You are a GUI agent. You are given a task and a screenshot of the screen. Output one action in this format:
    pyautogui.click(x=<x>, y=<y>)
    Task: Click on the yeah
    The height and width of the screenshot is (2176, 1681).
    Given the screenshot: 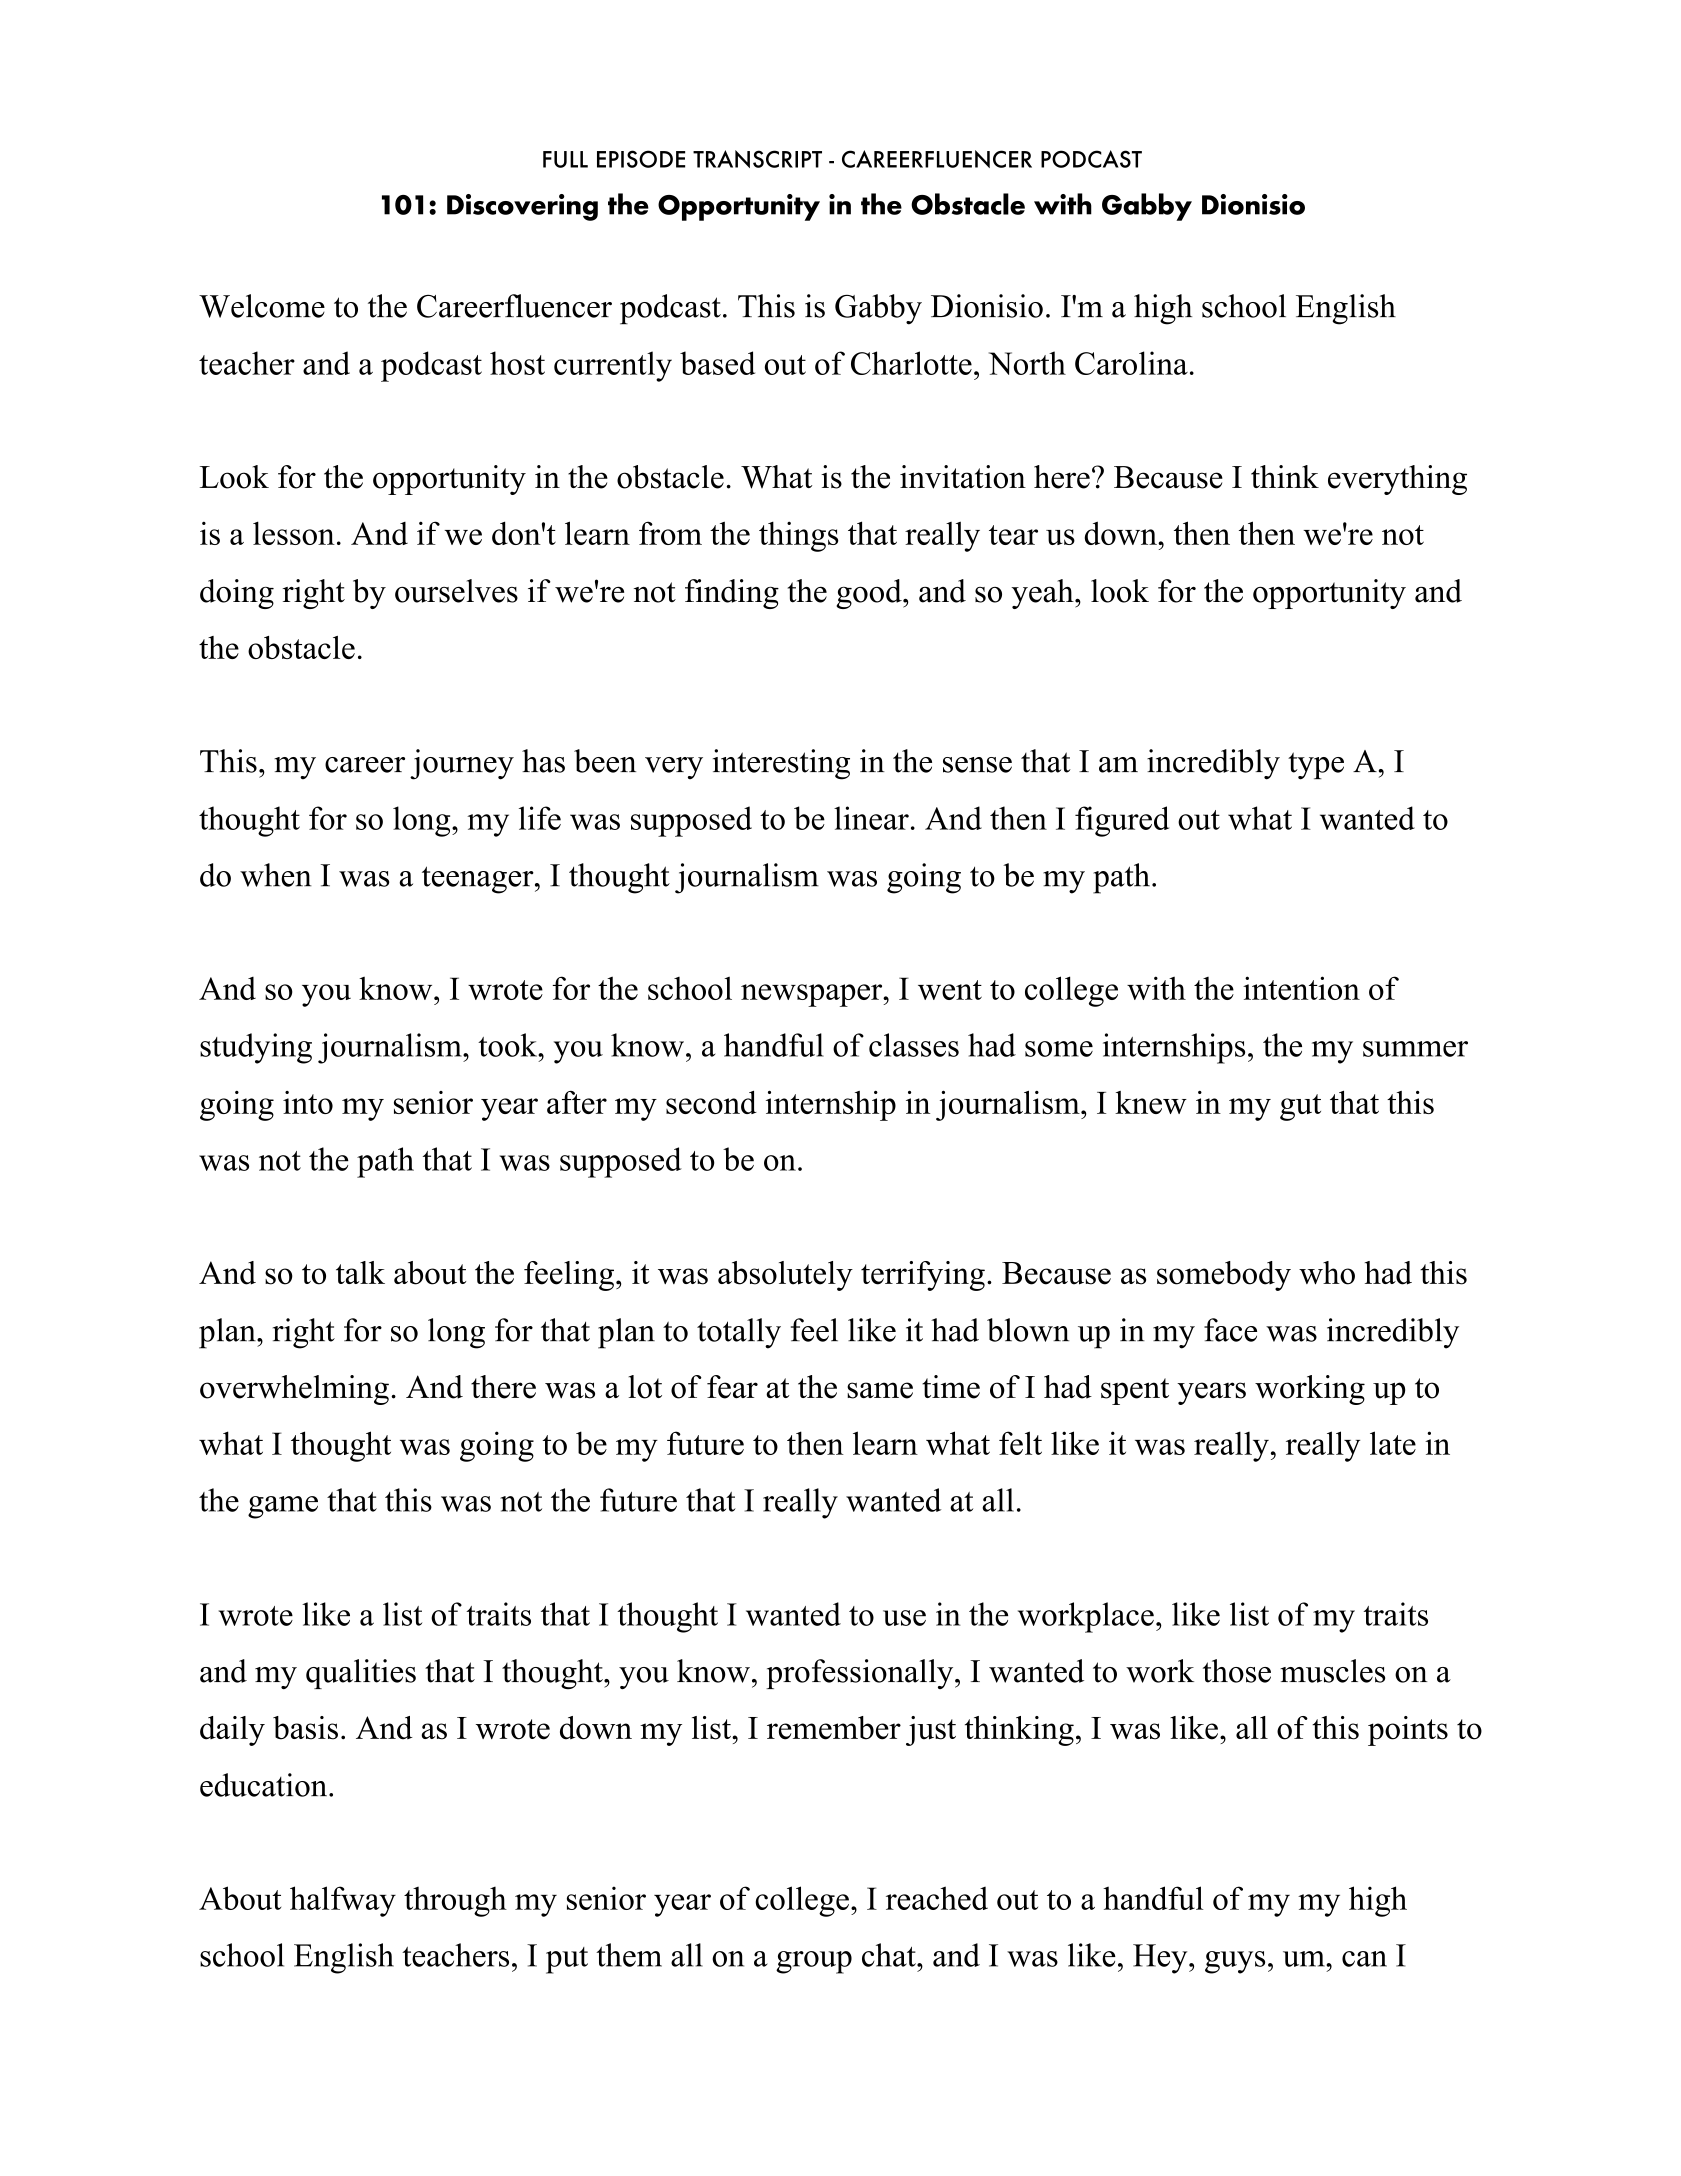 What is the action you would take?
    pyautogui.click(x=1043, y=594)
